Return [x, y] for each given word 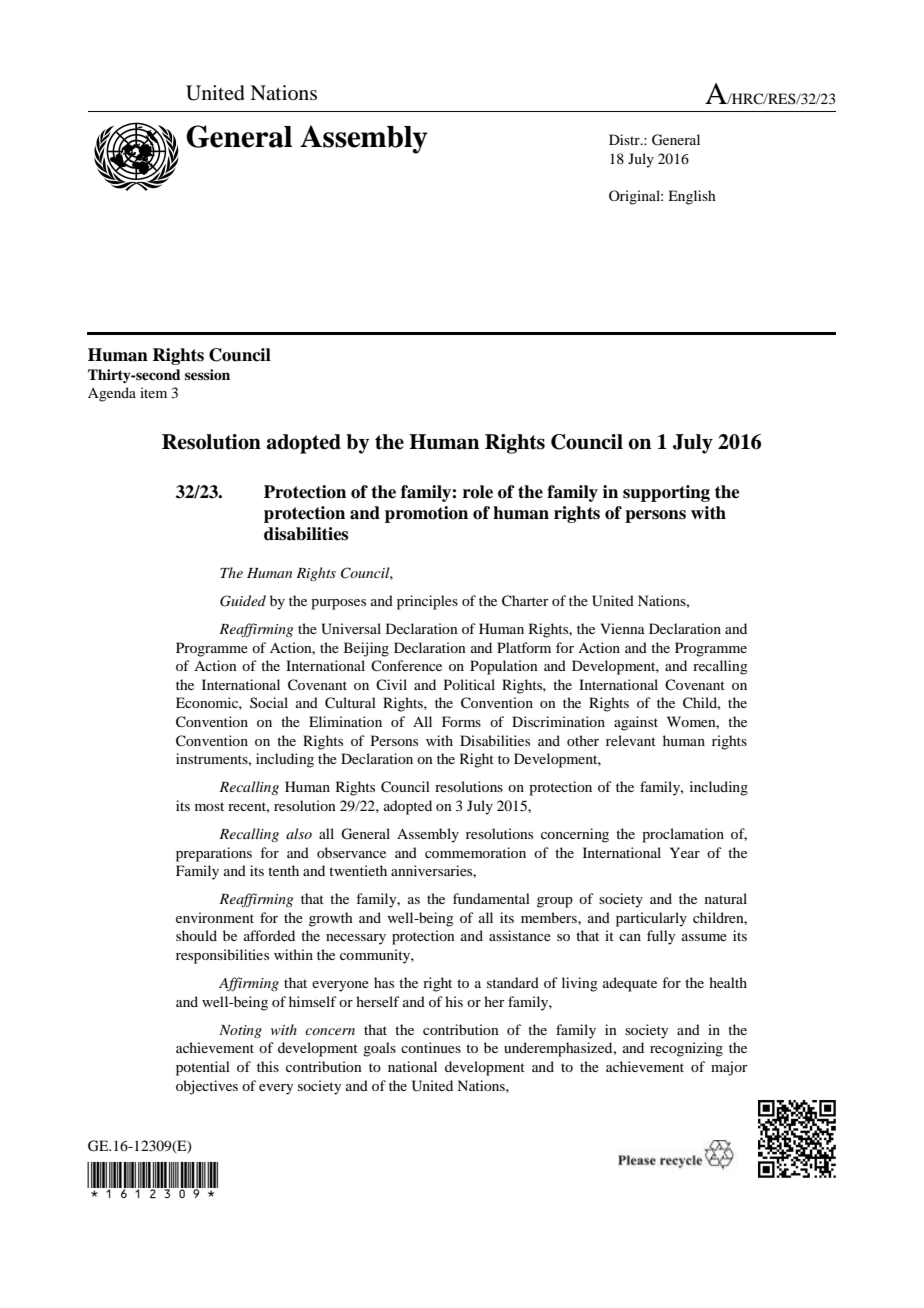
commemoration [475, 852]
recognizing [686, 1049]
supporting [666, 493]
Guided [243, 601]
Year [685, 852]
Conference [406, 665]
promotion [426, 514]
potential [203, 1068]
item [153, 392]
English [692, 197]
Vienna [622, 628]
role [478, 492]
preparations [214, 854]
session [207, 374]
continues [431, 1047]
